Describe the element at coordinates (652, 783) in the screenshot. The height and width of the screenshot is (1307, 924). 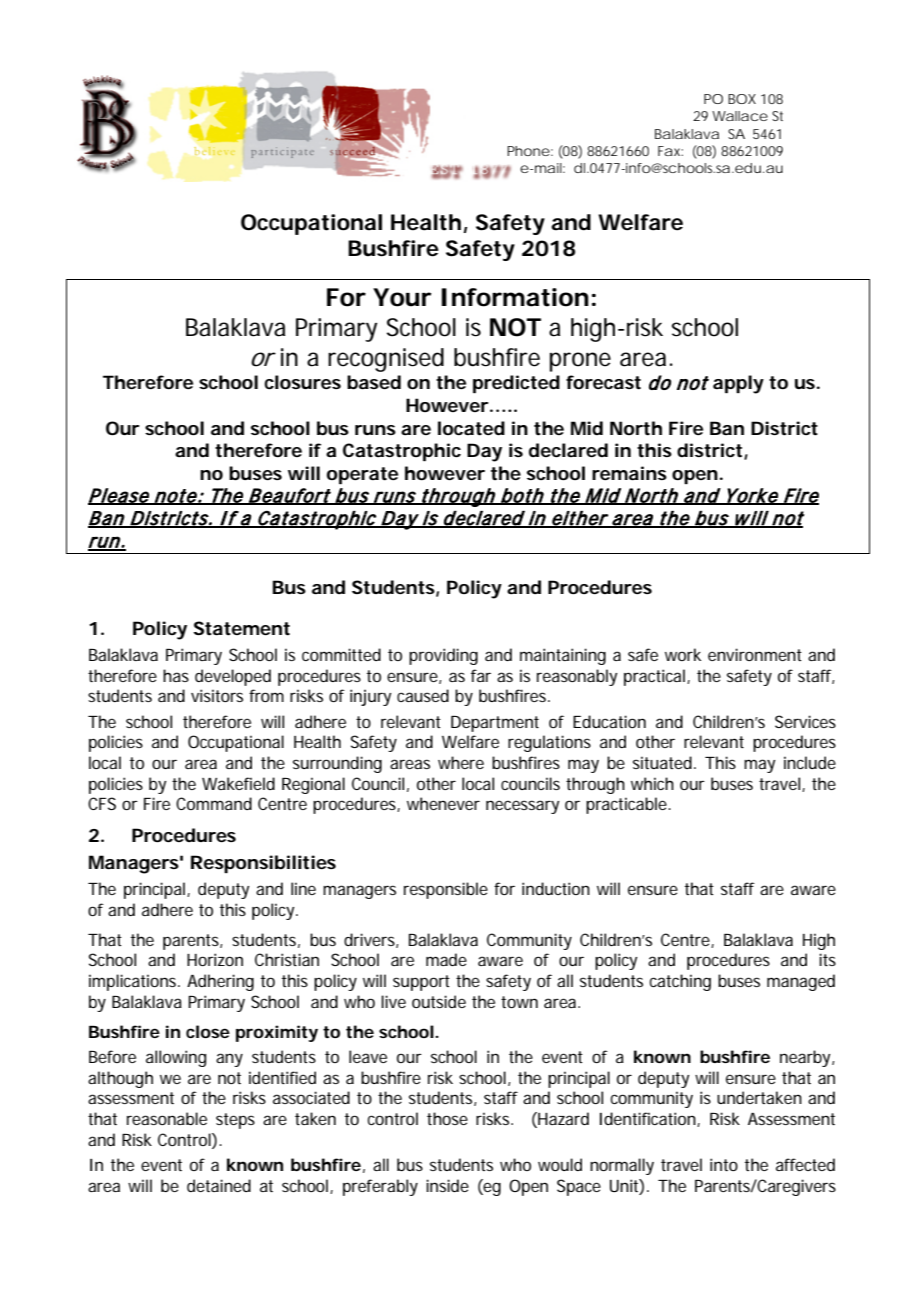
I see `which` at that location.
